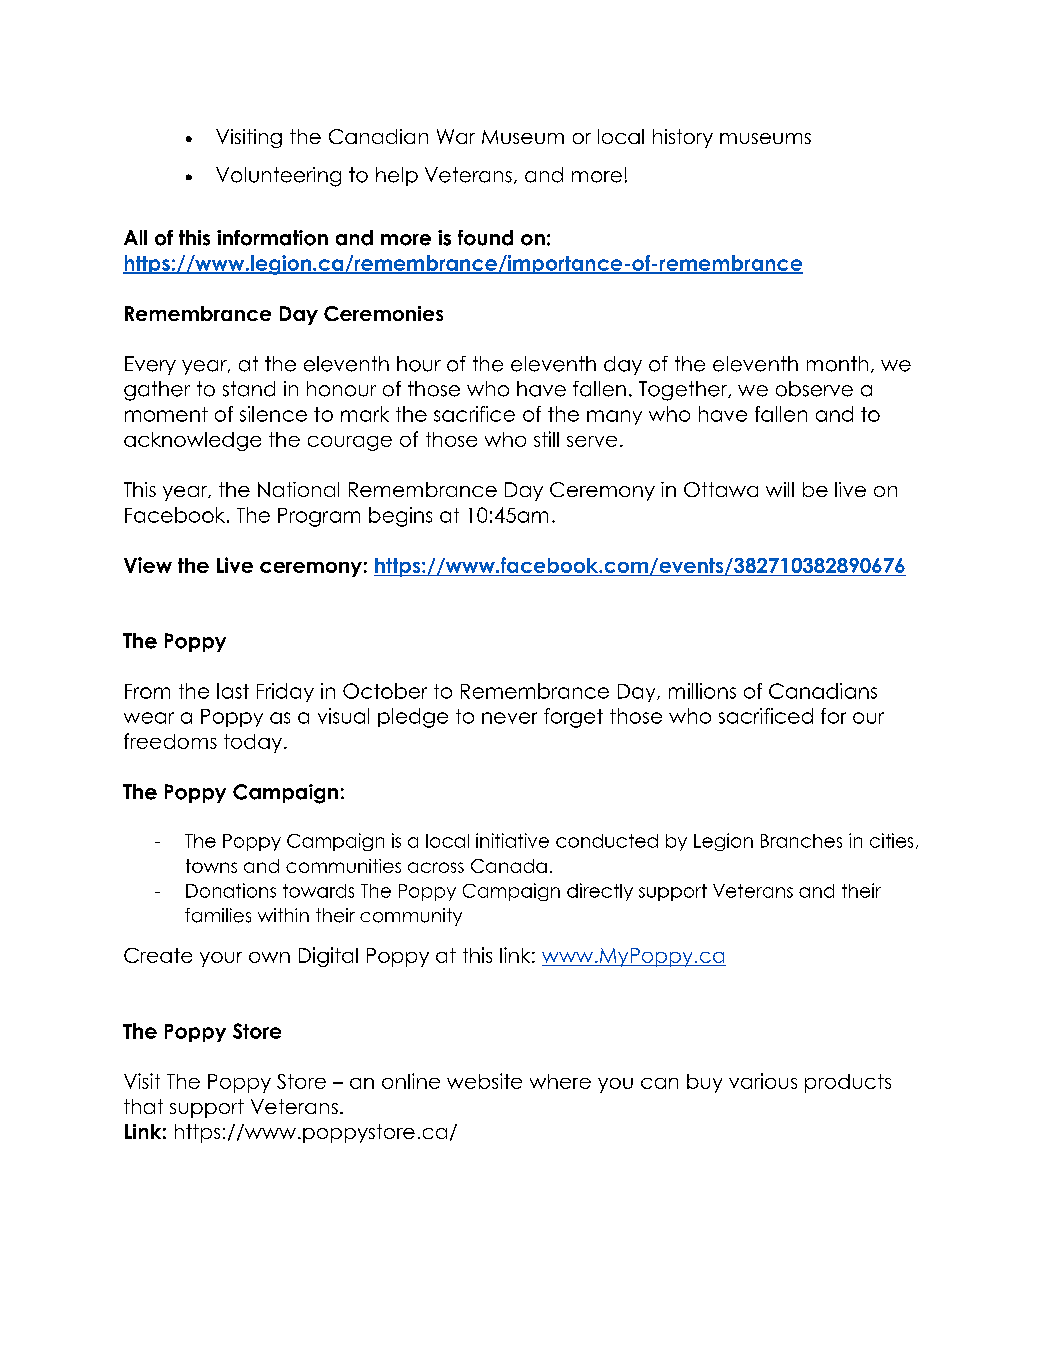 The height and width of the page is (1355, 1047). What do you see at coordinates (509, 718) in the page?
I see `never` at bounding box center [509, 718].
